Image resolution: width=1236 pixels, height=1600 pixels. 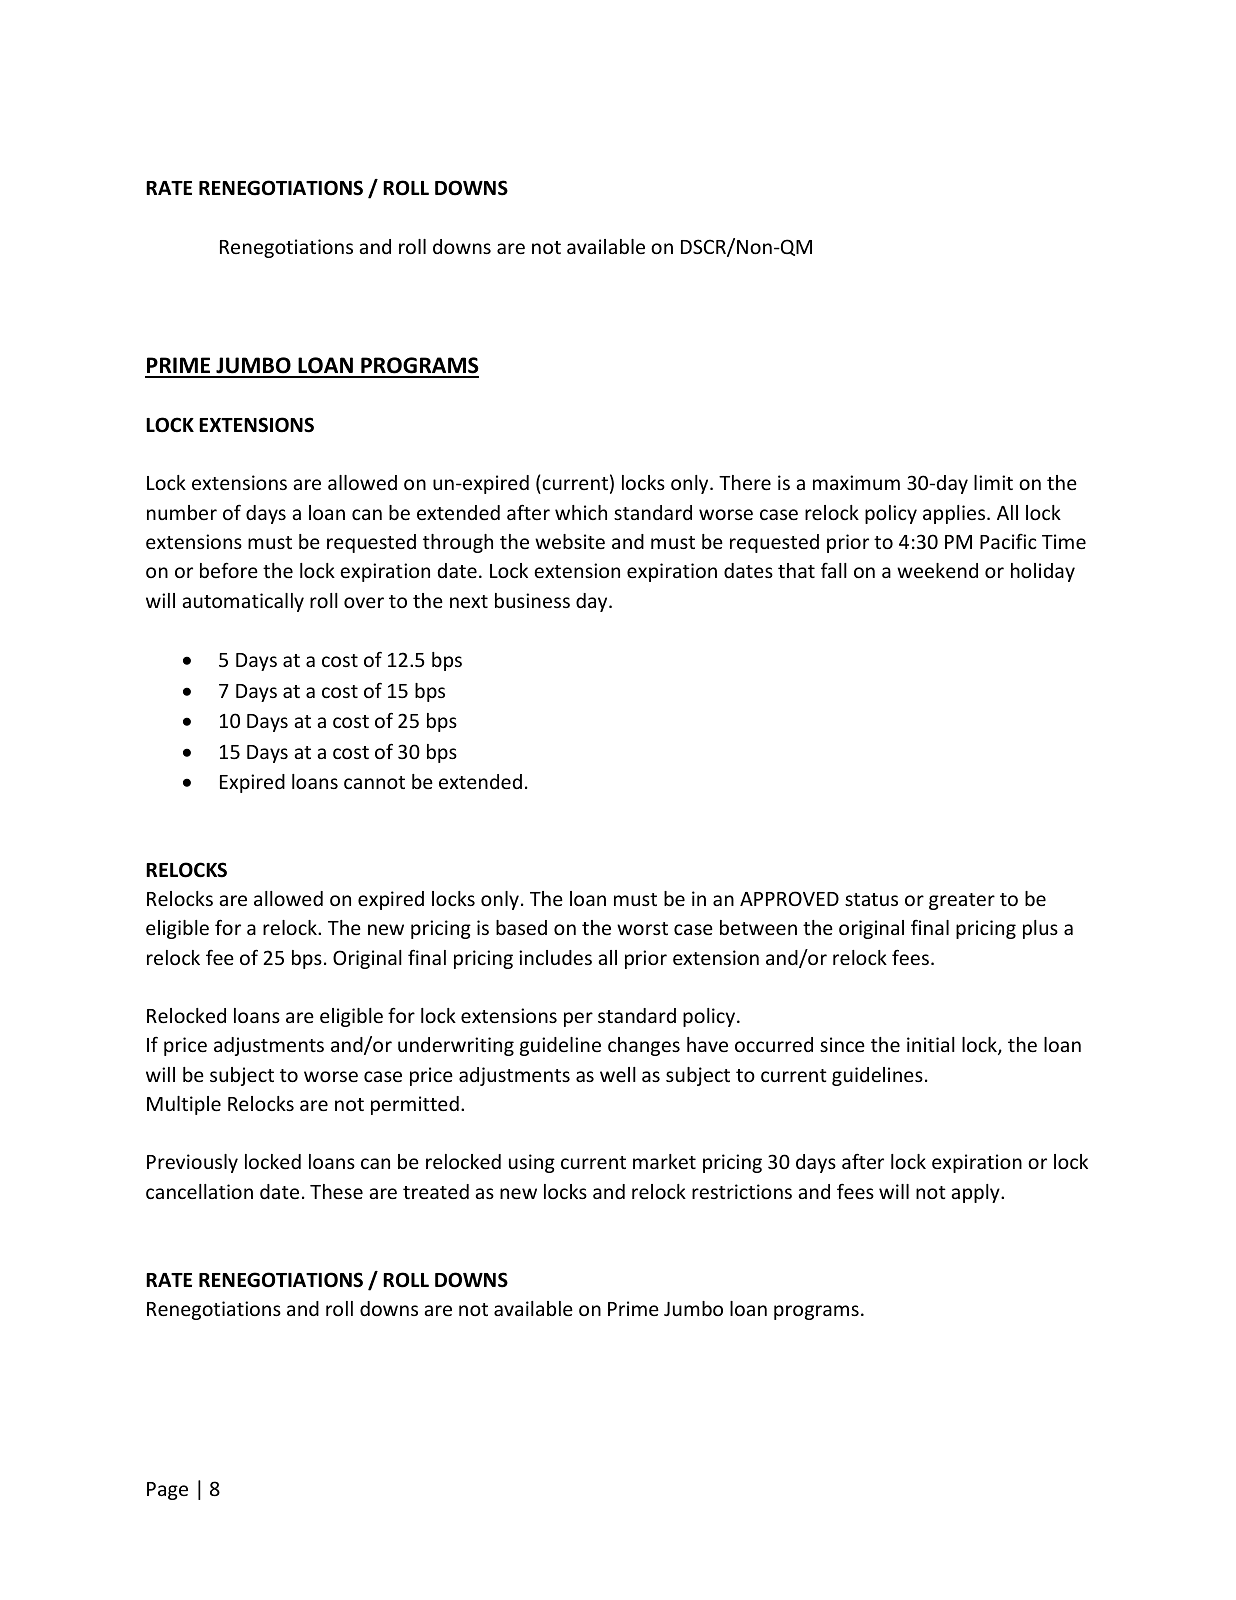 What do you see at coordinates (664, 1161) in the screenshot?
I see `market` at bounding box center [664, 1161].
